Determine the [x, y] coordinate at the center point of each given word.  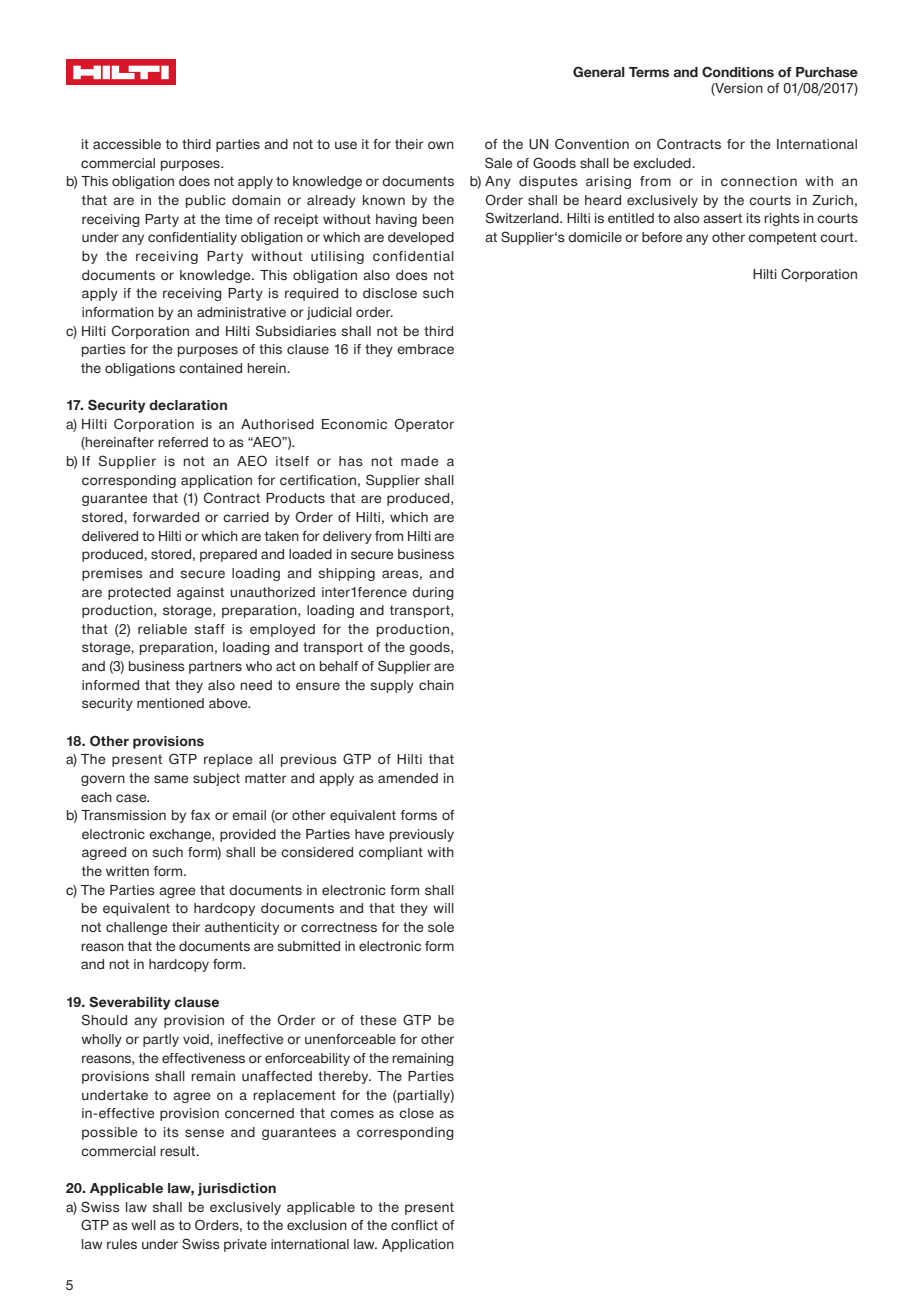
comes [352, 1114]
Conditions [738, 72]
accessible [127, 144]
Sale [499, 163]
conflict [414, 1225]
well [143, 1225]
